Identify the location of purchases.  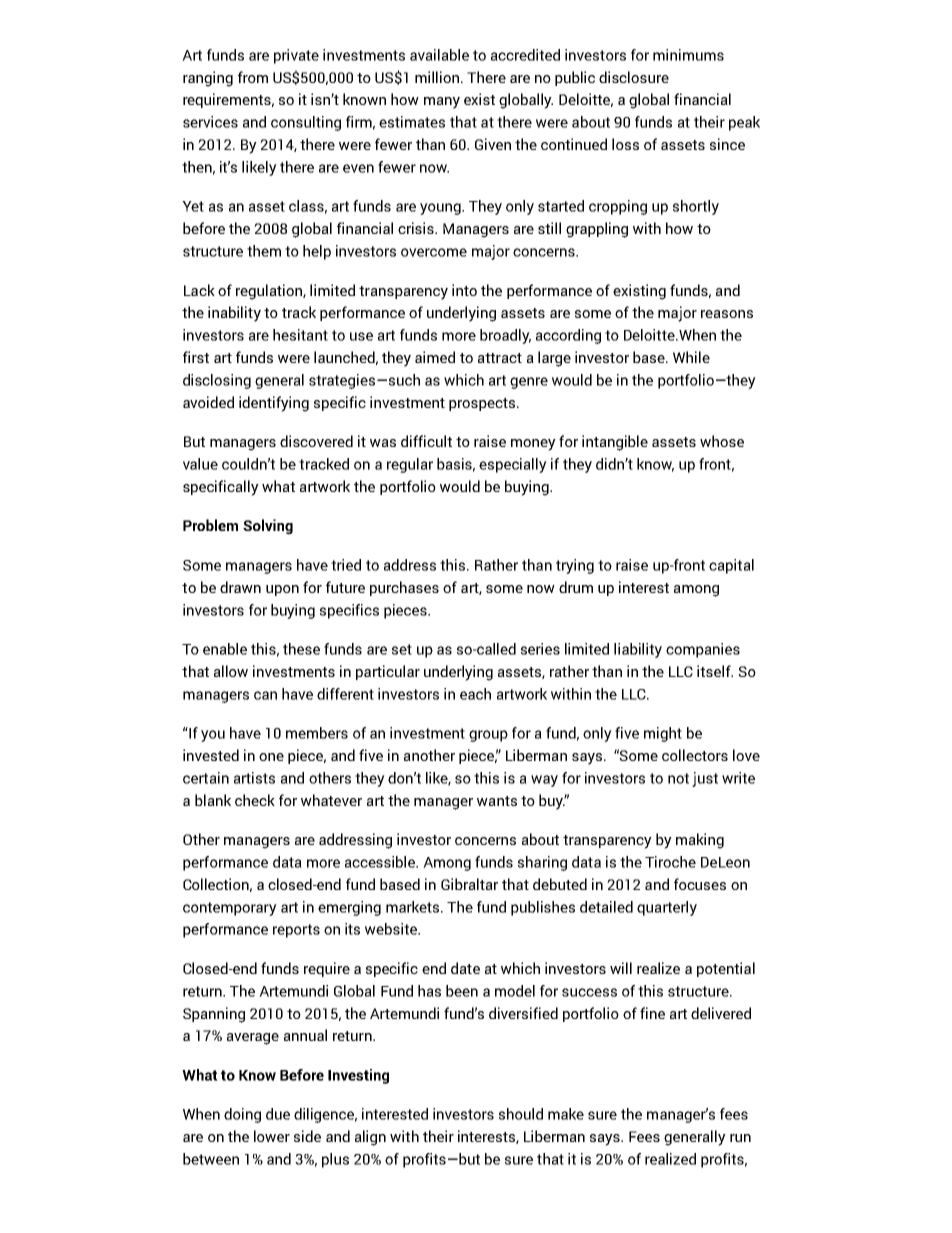
(404, 588).
